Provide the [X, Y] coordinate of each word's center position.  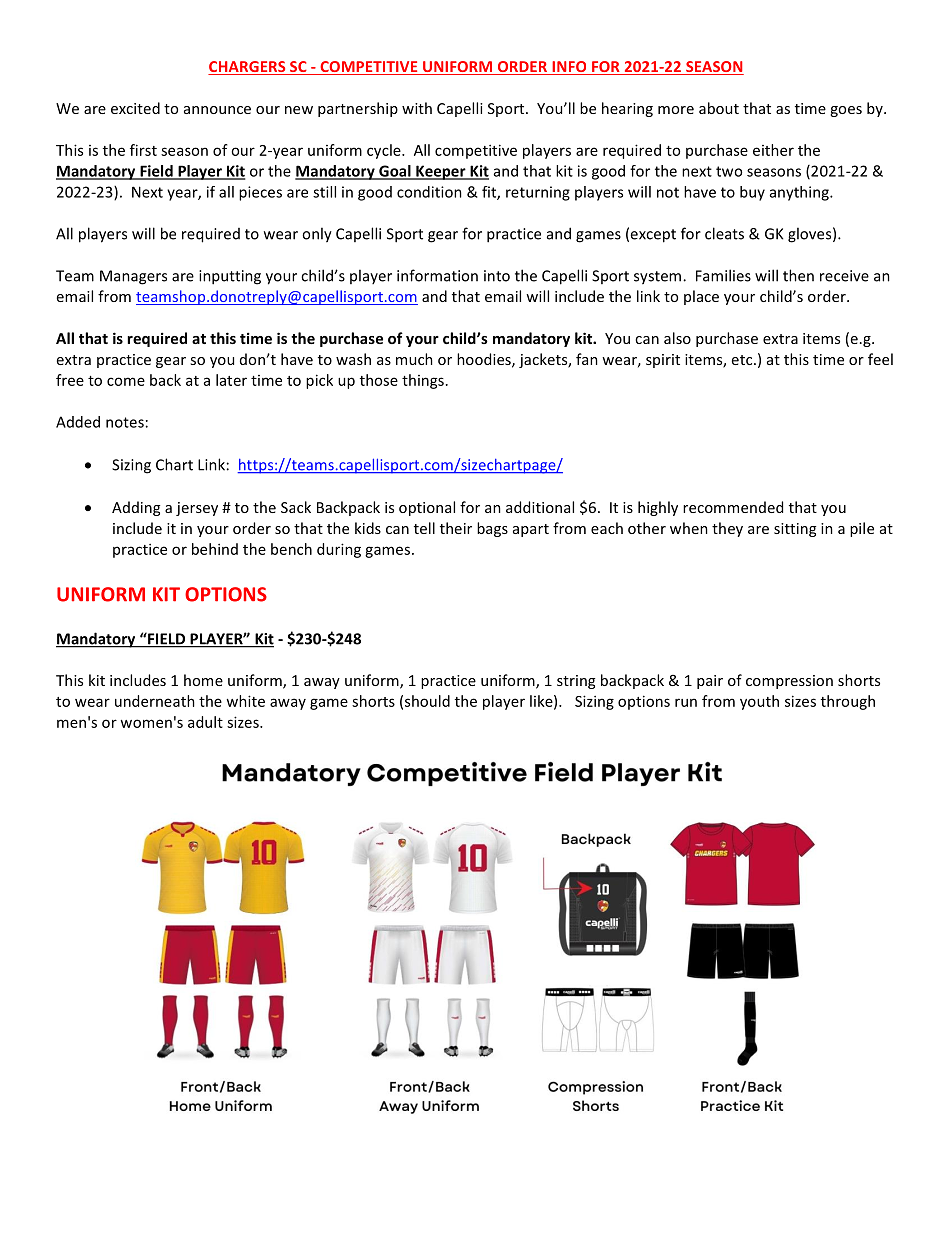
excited [135, 108]
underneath [155, 701]
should [427, 701]
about [719, 108]
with [417, 108]
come [126, 381]
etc [743, 360]
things [423, 381]
